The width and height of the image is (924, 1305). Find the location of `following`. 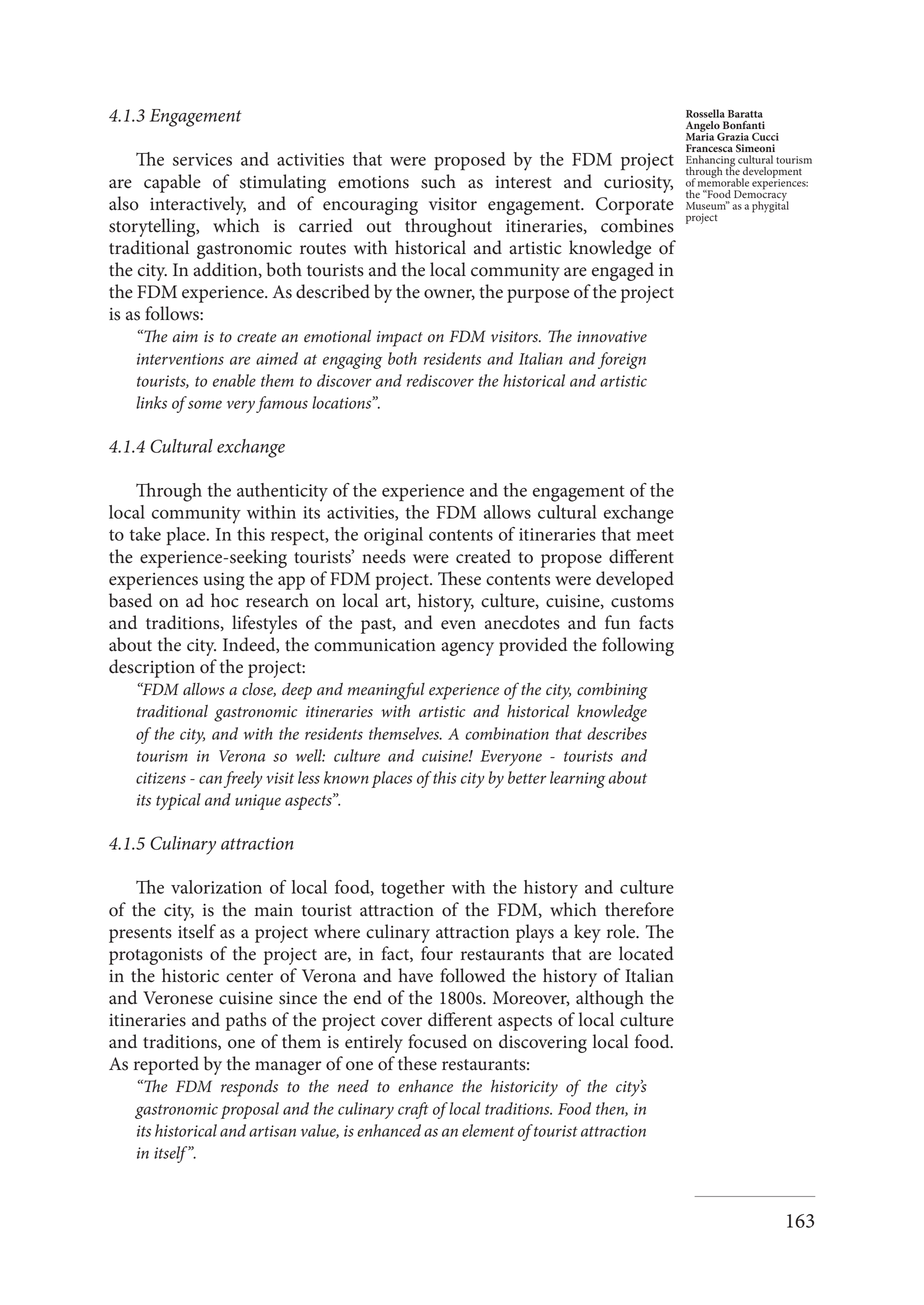

following is located at coordinates (638, 646).
